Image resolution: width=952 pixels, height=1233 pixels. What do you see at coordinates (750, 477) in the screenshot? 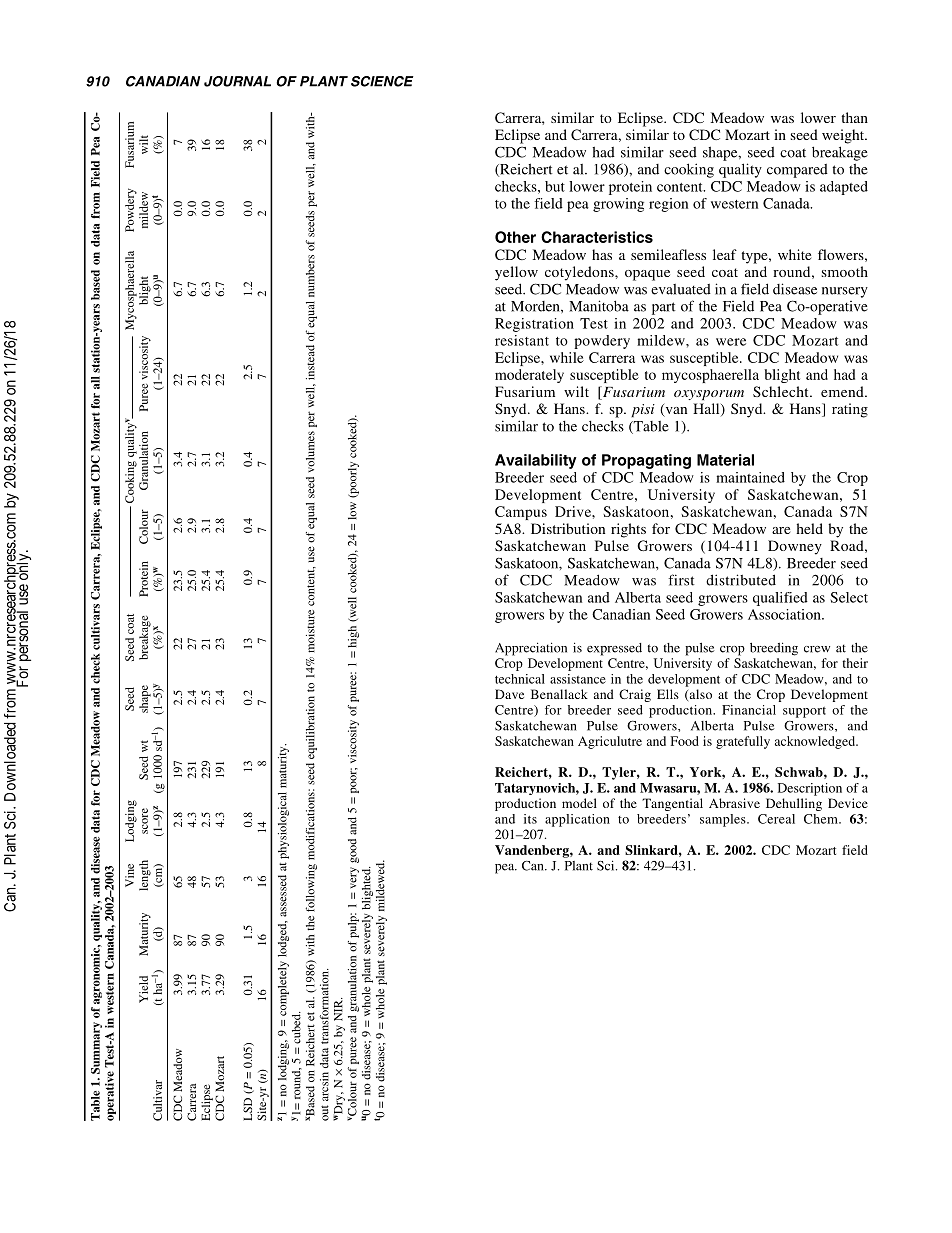
I see `maintained` at bounding box center [750, 477].
